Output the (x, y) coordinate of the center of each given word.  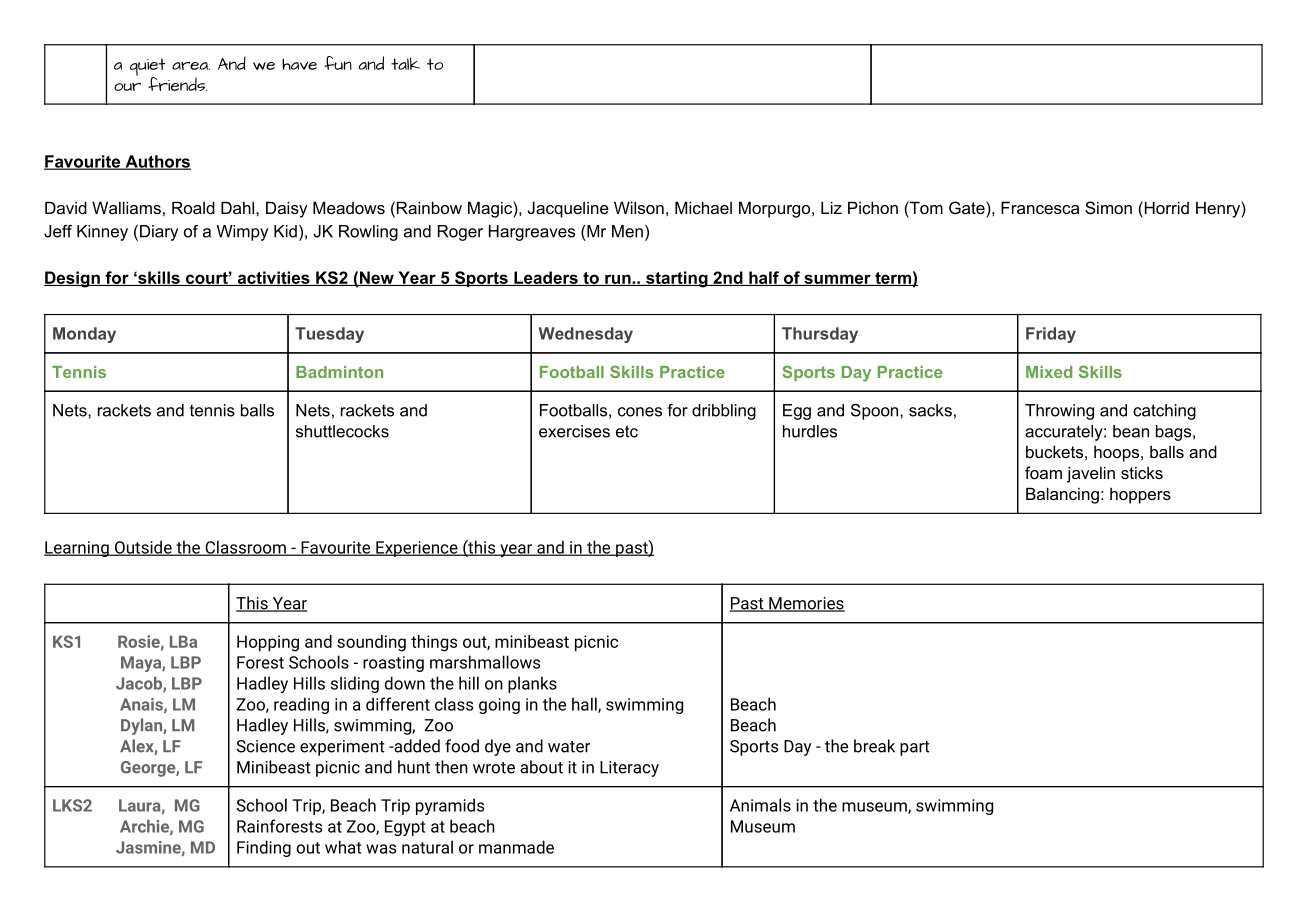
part (915, 748)
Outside (143, 548)
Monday (84, 335)
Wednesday (586, 335)
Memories (806, 604)
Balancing (1062, 495)
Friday (1051, 335)
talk (405, 63)
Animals (760, 805)
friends (177, 84)
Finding (264, 848)
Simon (1108, 207)
